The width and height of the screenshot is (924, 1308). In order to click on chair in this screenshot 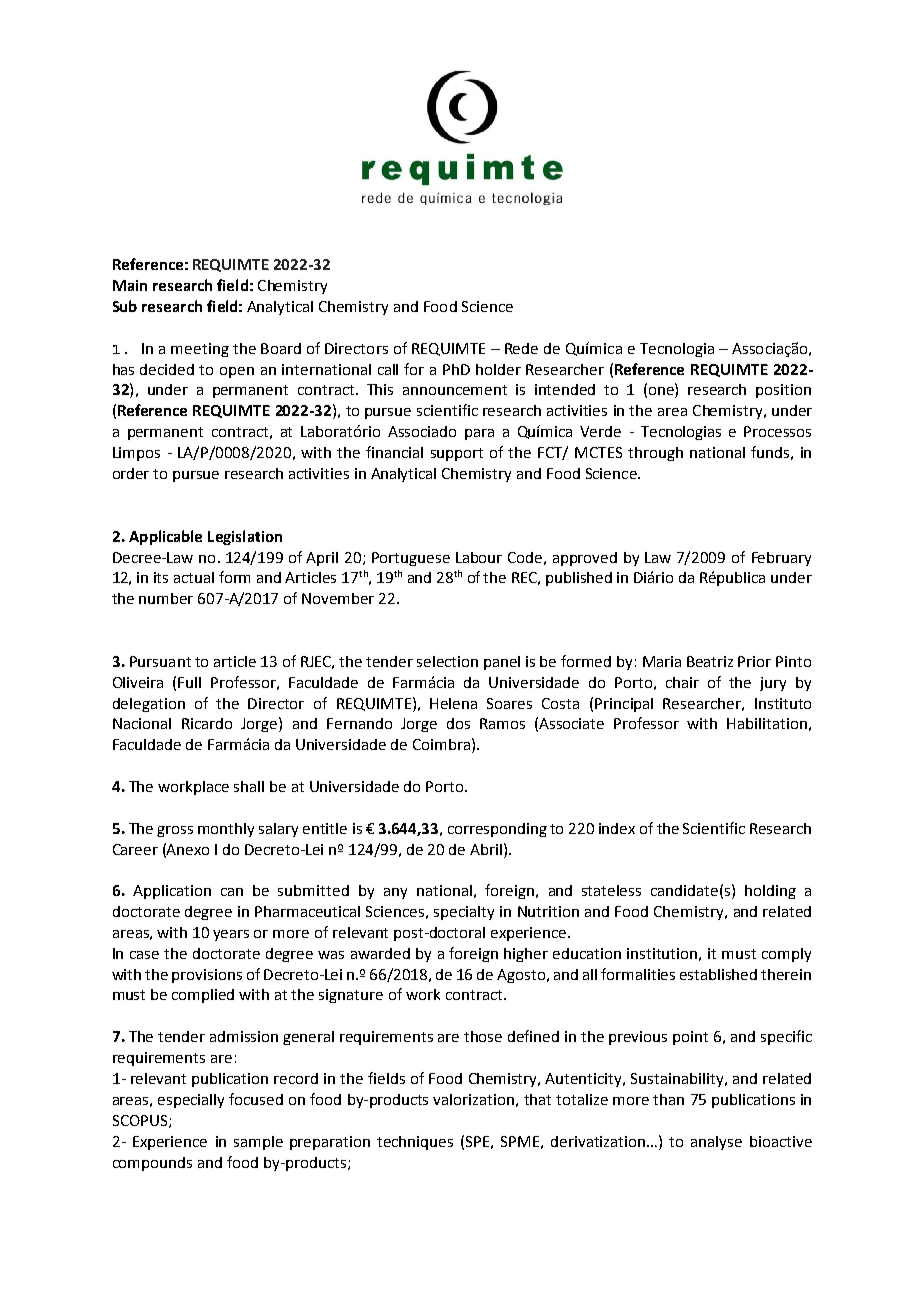, I will do `click(682, 682)`.
